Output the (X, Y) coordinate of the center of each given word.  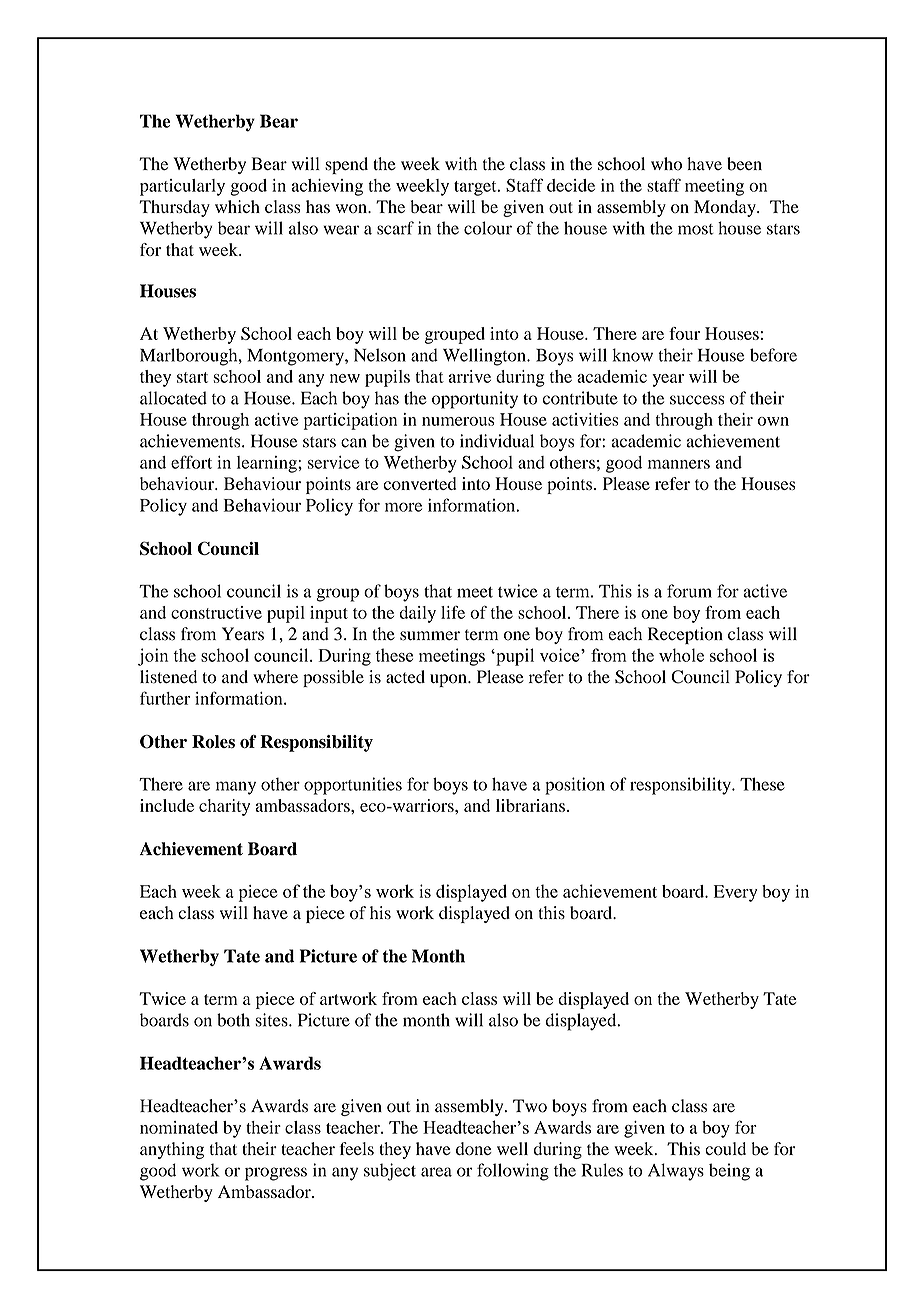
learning (268, 464)
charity (224, 807)
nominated (179, 1127)
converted (419, 483)
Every (735, 893)
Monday (726, 208)
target (476, 188)
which (237, 206)
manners (679, 464)
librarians (530, 805)
